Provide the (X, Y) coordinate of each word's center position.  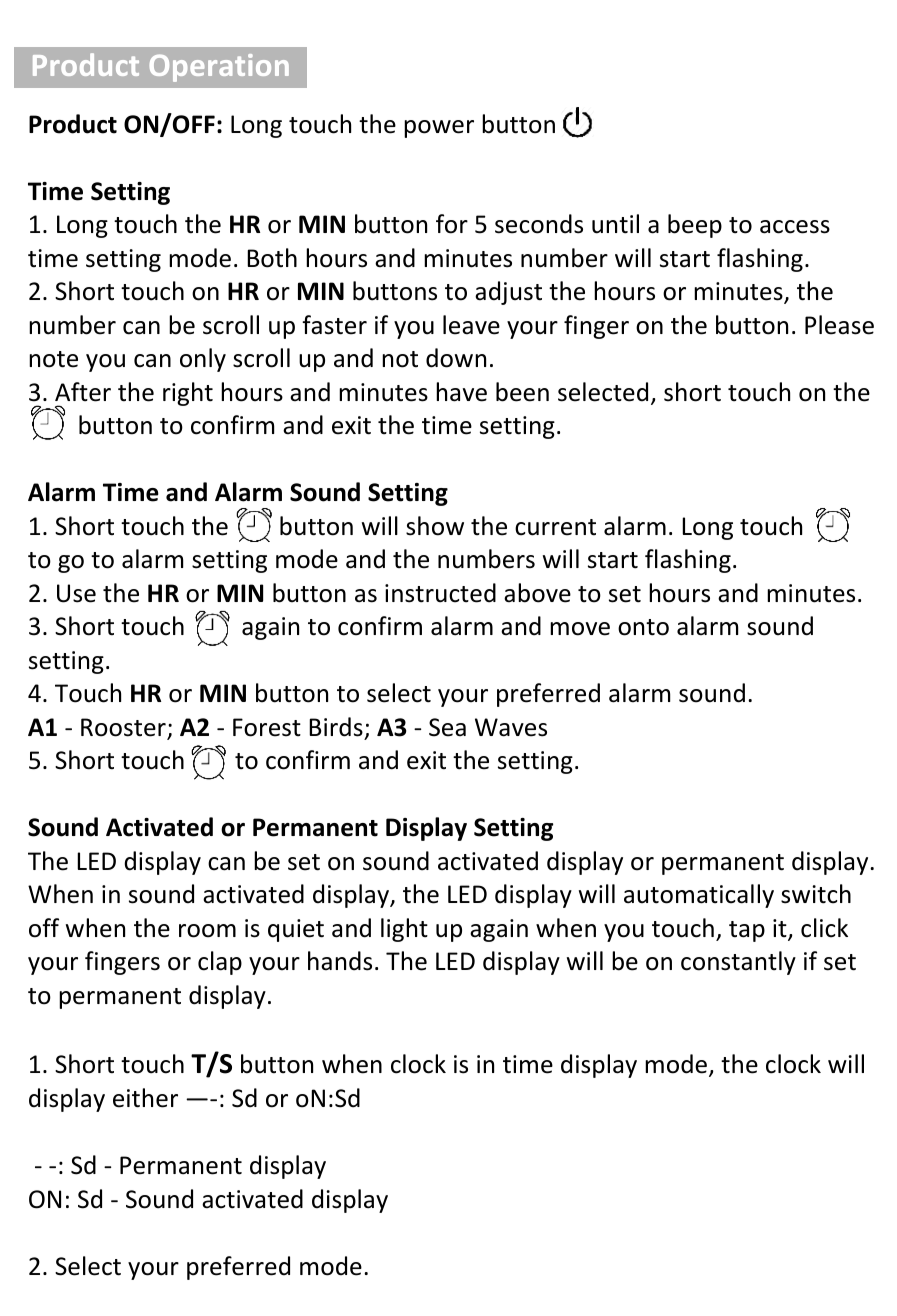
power (439, 129)
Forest (267, 727)
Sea (447, 727)
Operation (219, 68)
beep (695, 226)
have (461, 392)
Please (839, 325)
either (145, 1098)
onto (643, 627)
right (188, 394)
